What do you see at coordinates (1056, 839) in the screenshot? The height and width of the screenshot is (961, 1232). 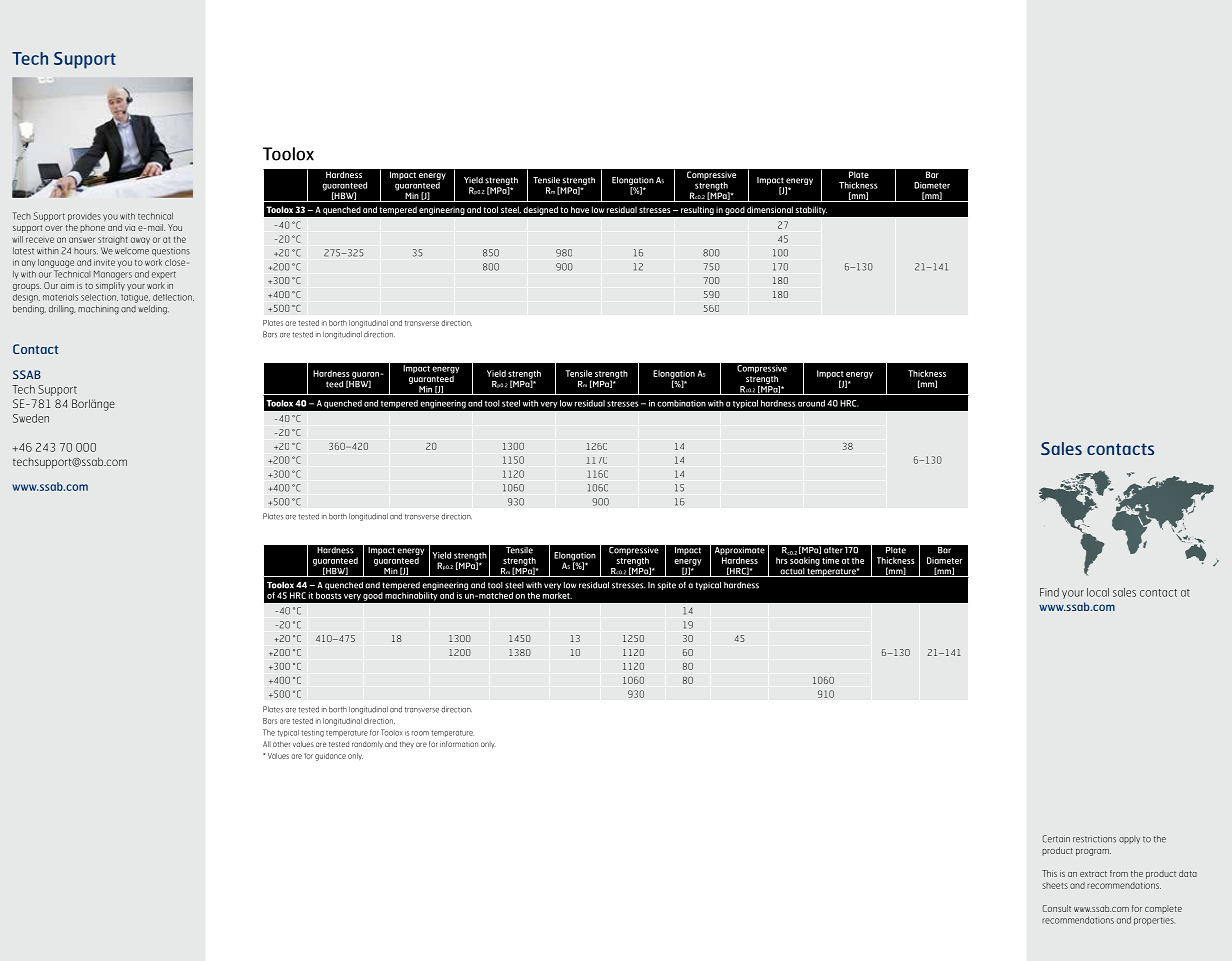 I see `Certain` at bounding box center [1056, 839].
